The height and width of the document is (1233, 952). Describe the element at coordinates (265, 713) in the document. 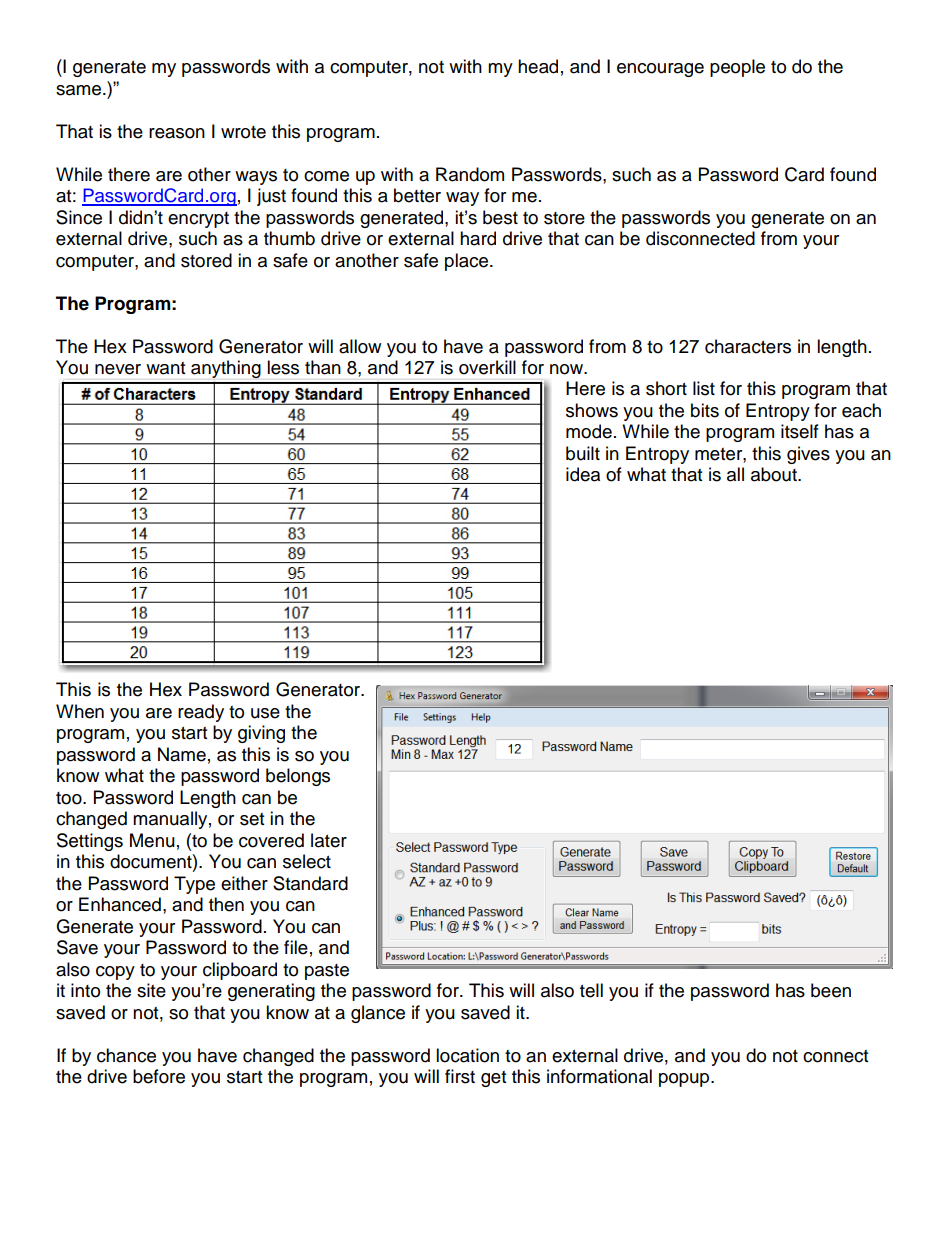

I see `use` at that location.
